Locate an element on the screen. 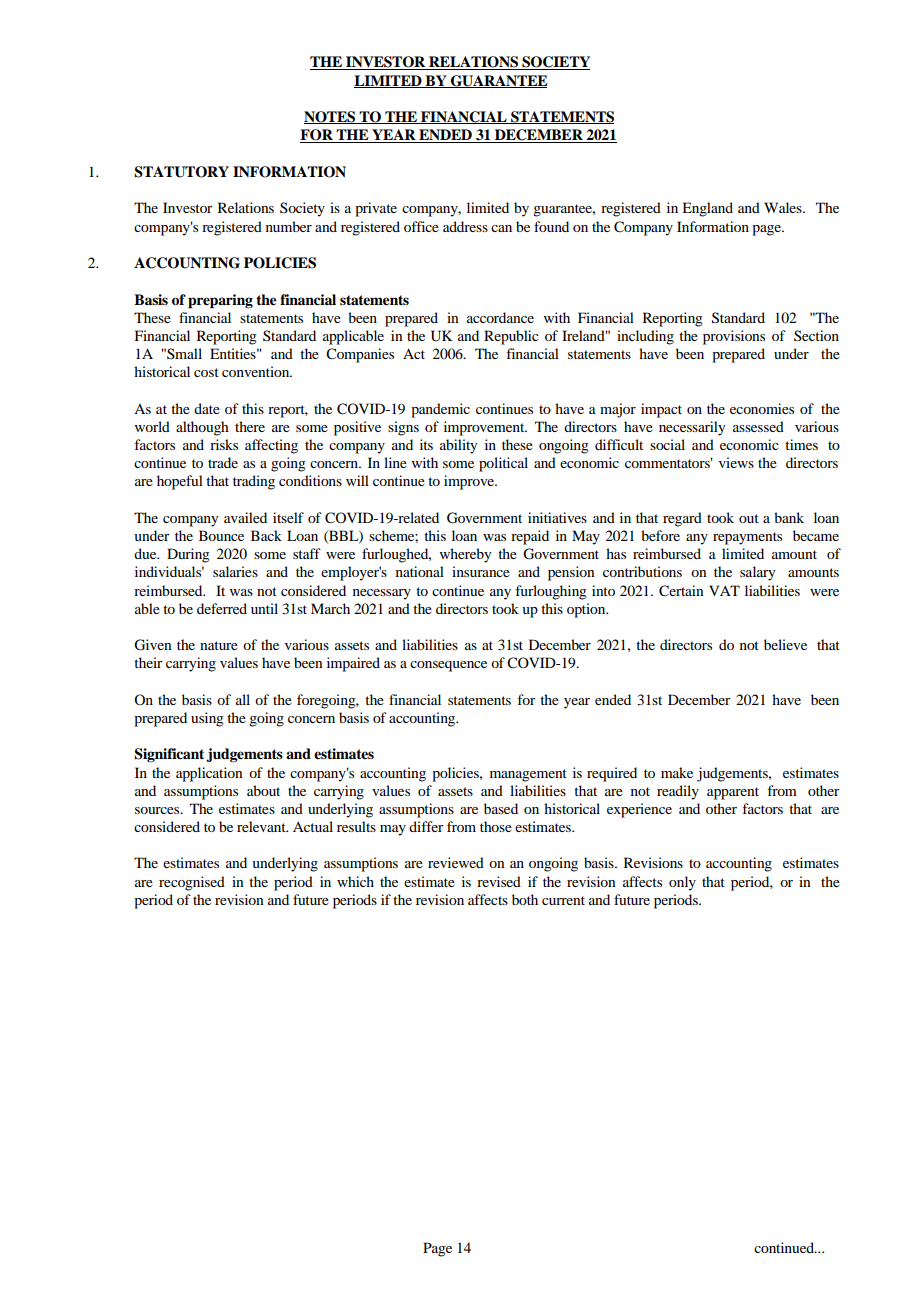 The image size is (924, 1307). consequence is located at coordinates (448, 666).
